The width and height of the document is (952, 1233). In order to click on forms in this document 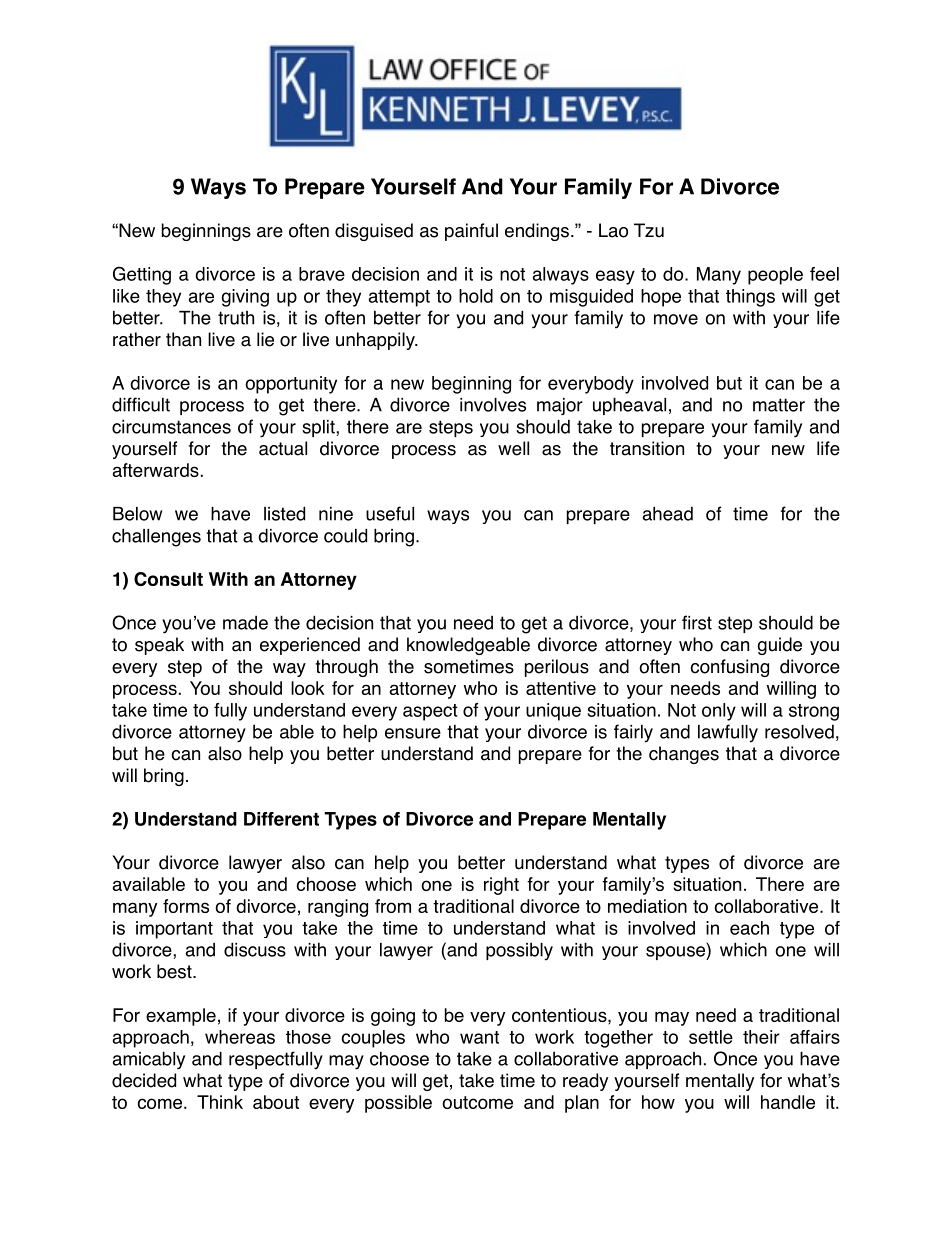, I will do `click(186, 906)`.
